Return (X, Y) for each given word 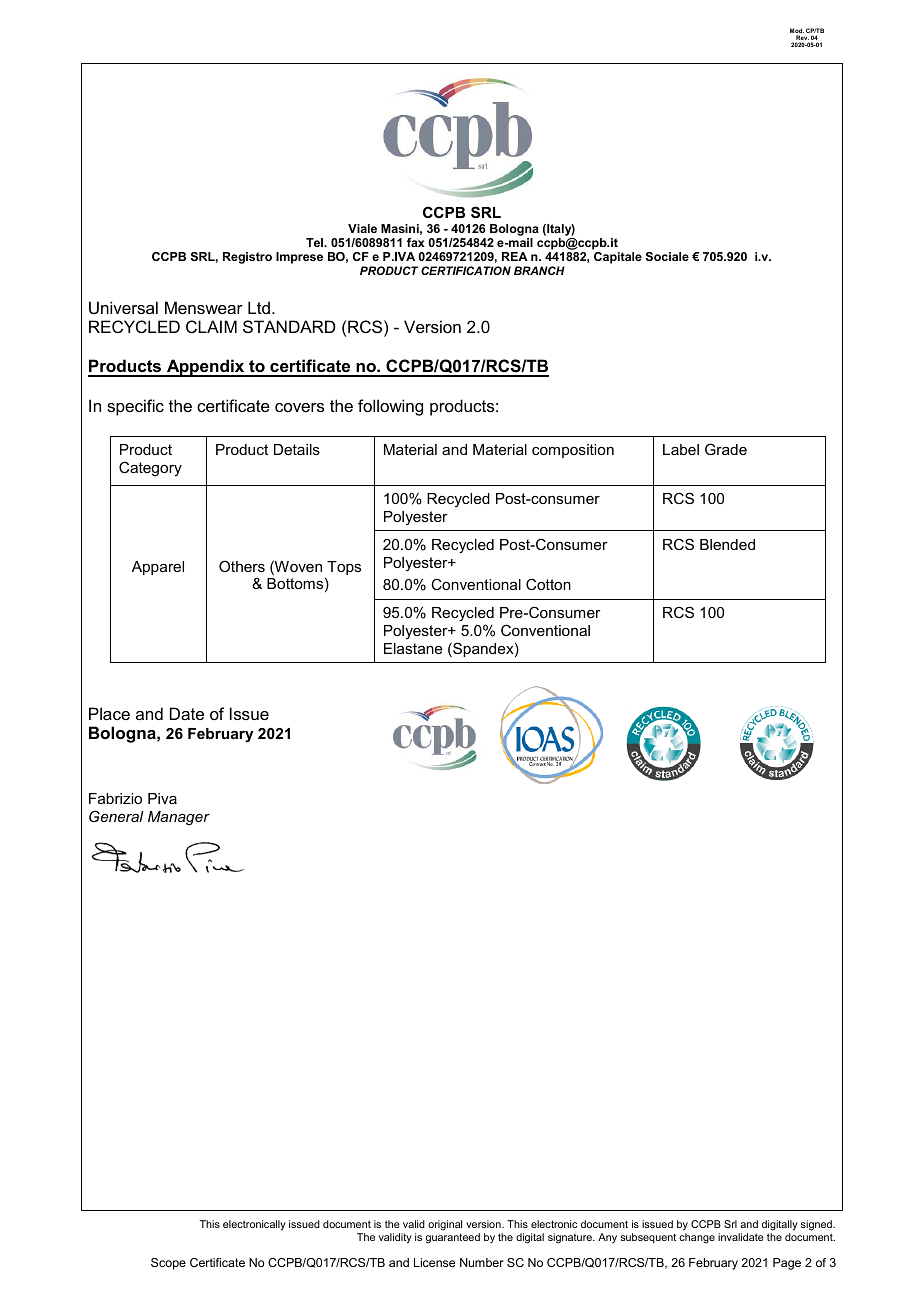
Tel (316, 242)
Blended (727, 544)
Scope (168, 1264)
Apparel (158, 568)
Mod (797, 32)
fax (416, 242)
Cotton (548, 584)
